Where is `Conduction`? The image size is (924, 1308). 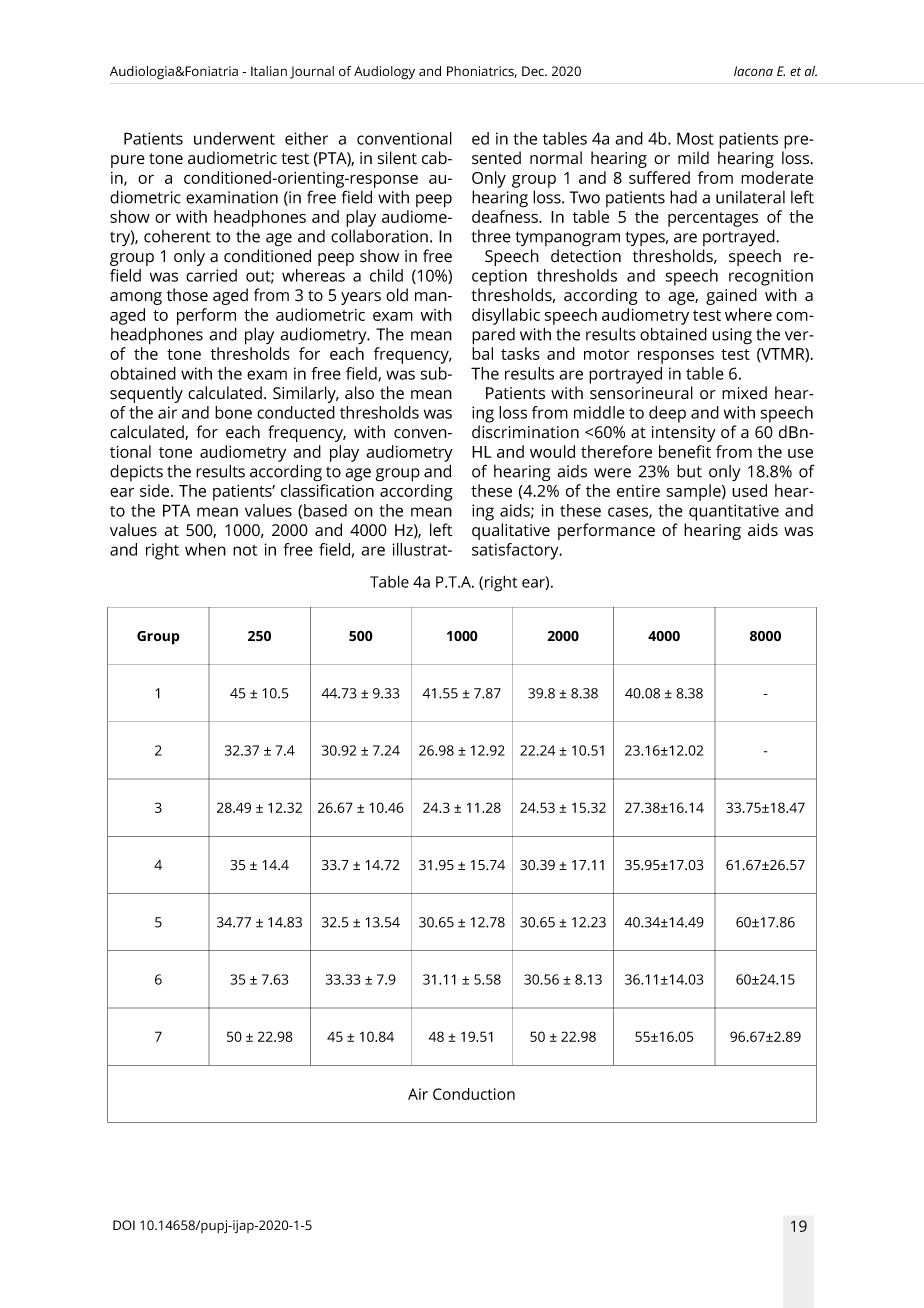 Conduction is located at coordinates (474, 1094).
